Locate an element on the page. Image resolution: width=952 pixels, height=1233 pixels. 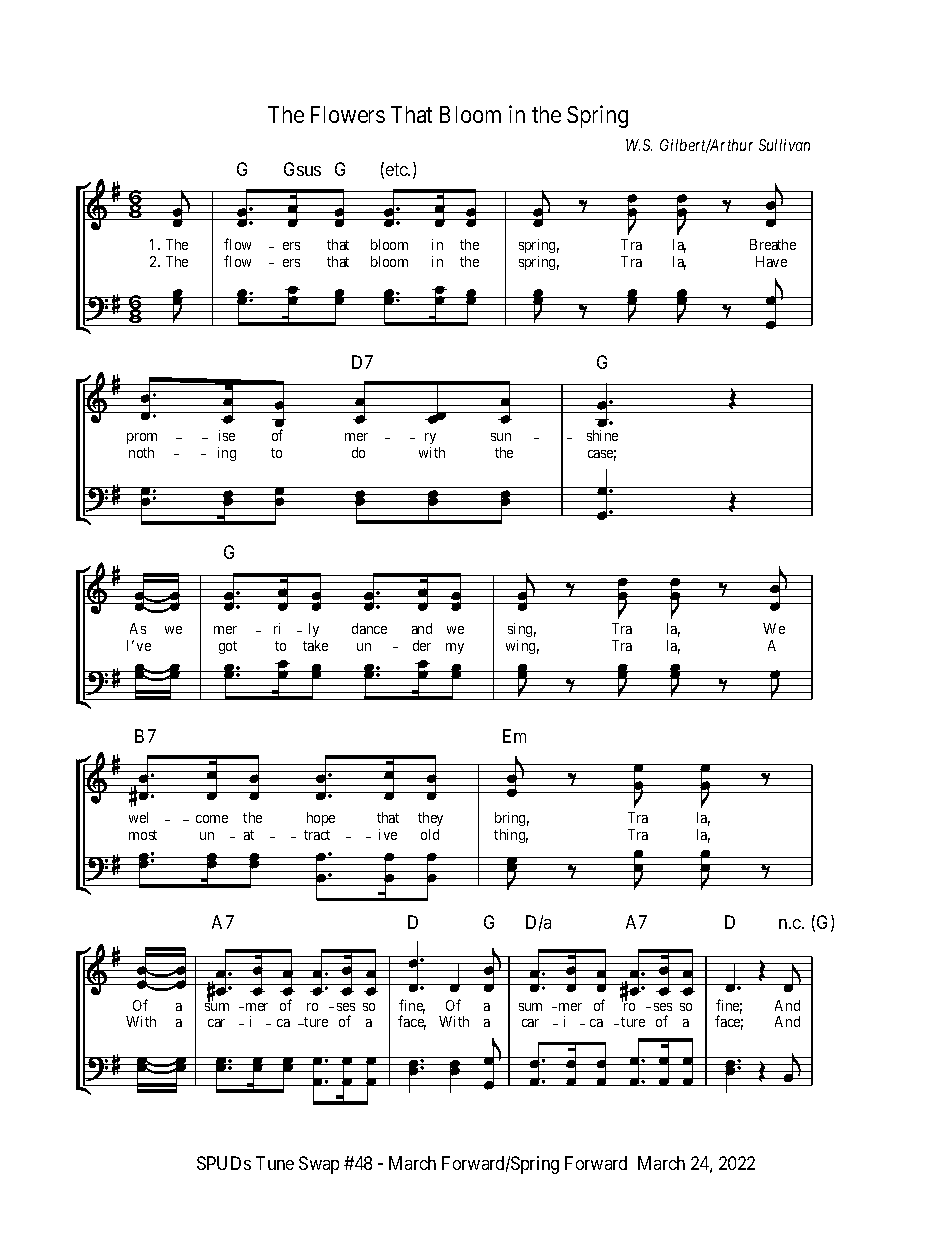
sun is located at coordinates (501, 437).
